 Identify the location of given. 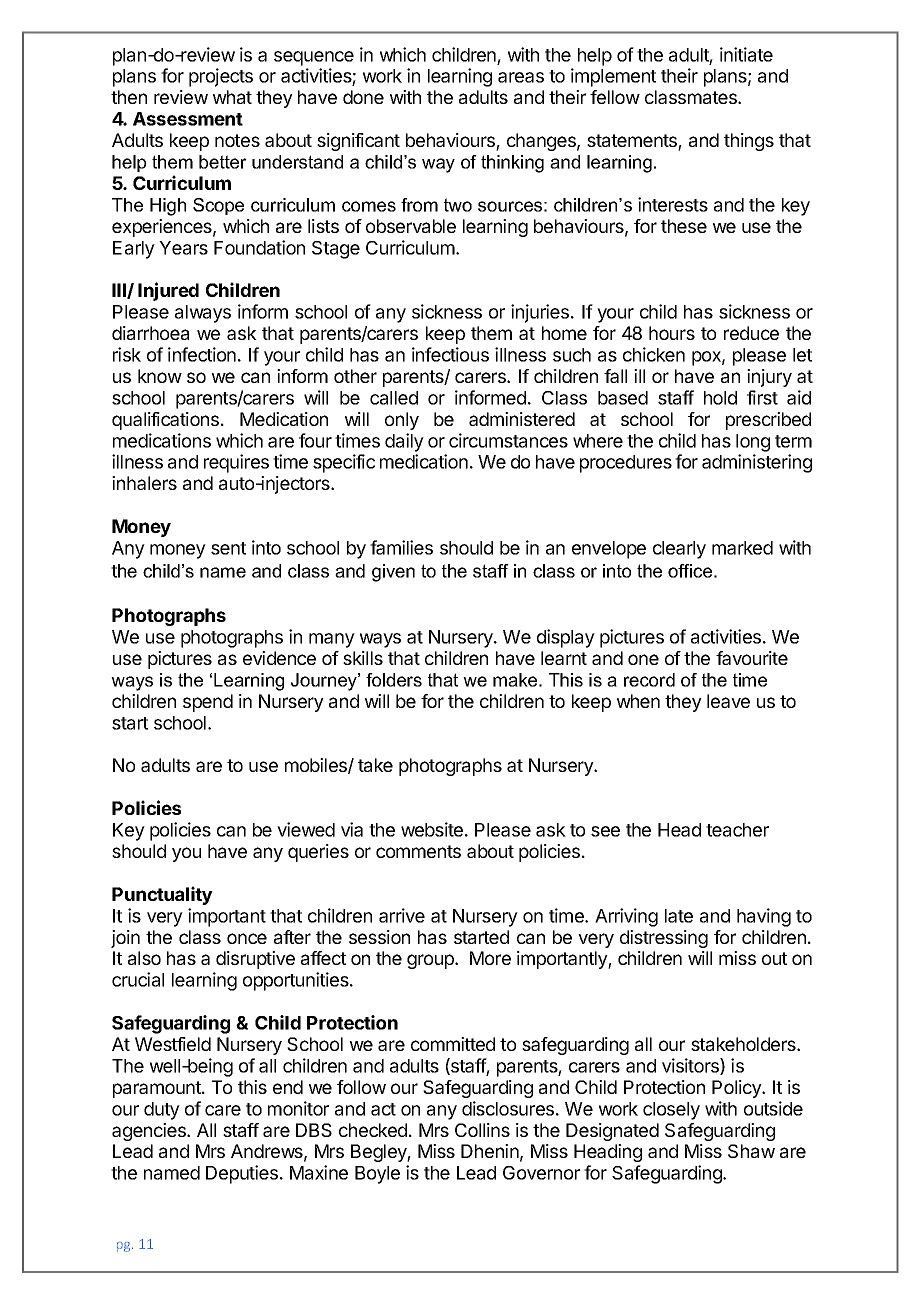
(393, 573).
